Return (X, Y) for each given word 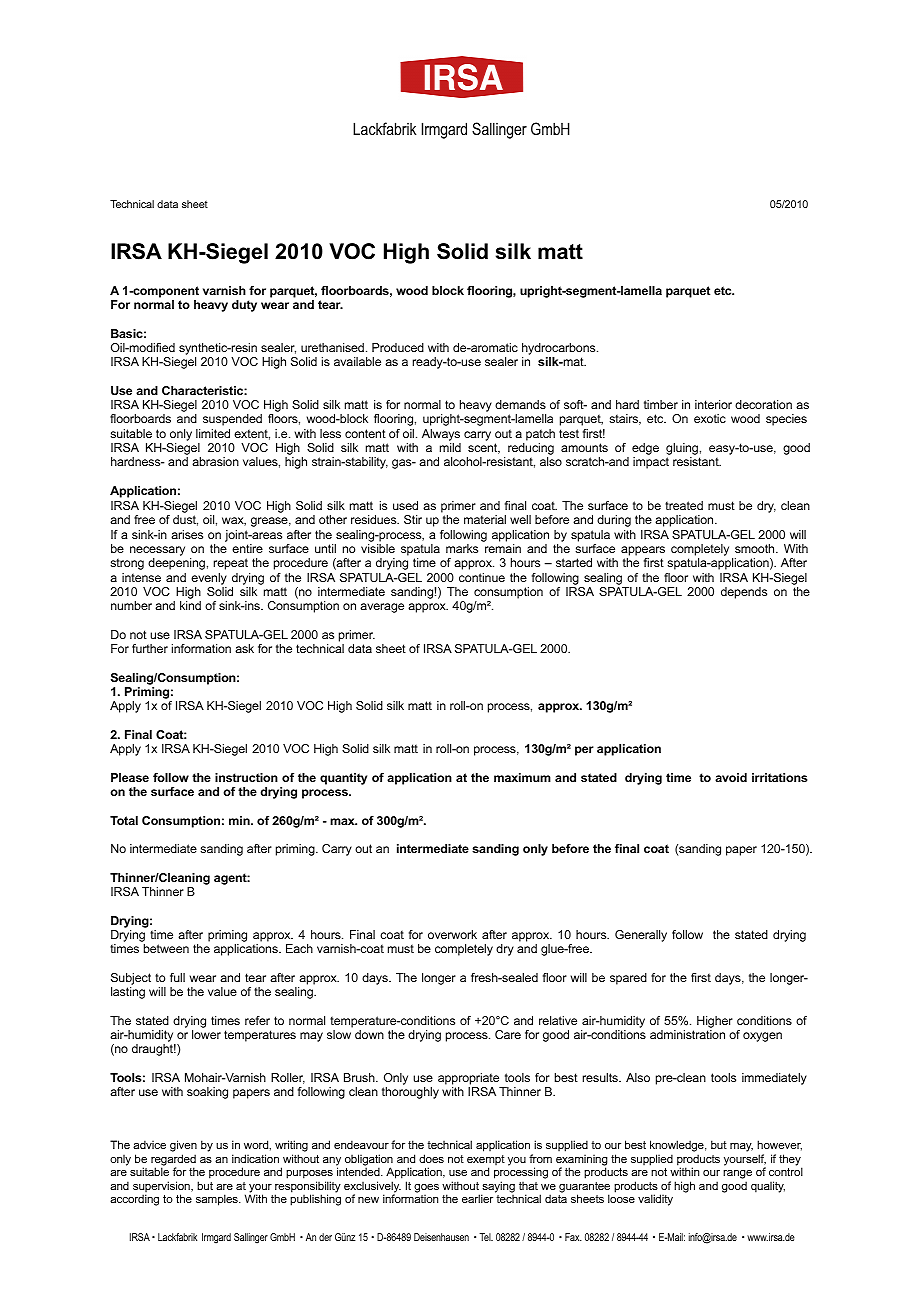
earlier (477, 1198)
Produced (398, 347)
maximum (522, 777)
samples (218, 1200)
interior (713, 404)
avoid (731, 777)
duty (244, 306)
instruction (246, 777)
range (737, 1174)
